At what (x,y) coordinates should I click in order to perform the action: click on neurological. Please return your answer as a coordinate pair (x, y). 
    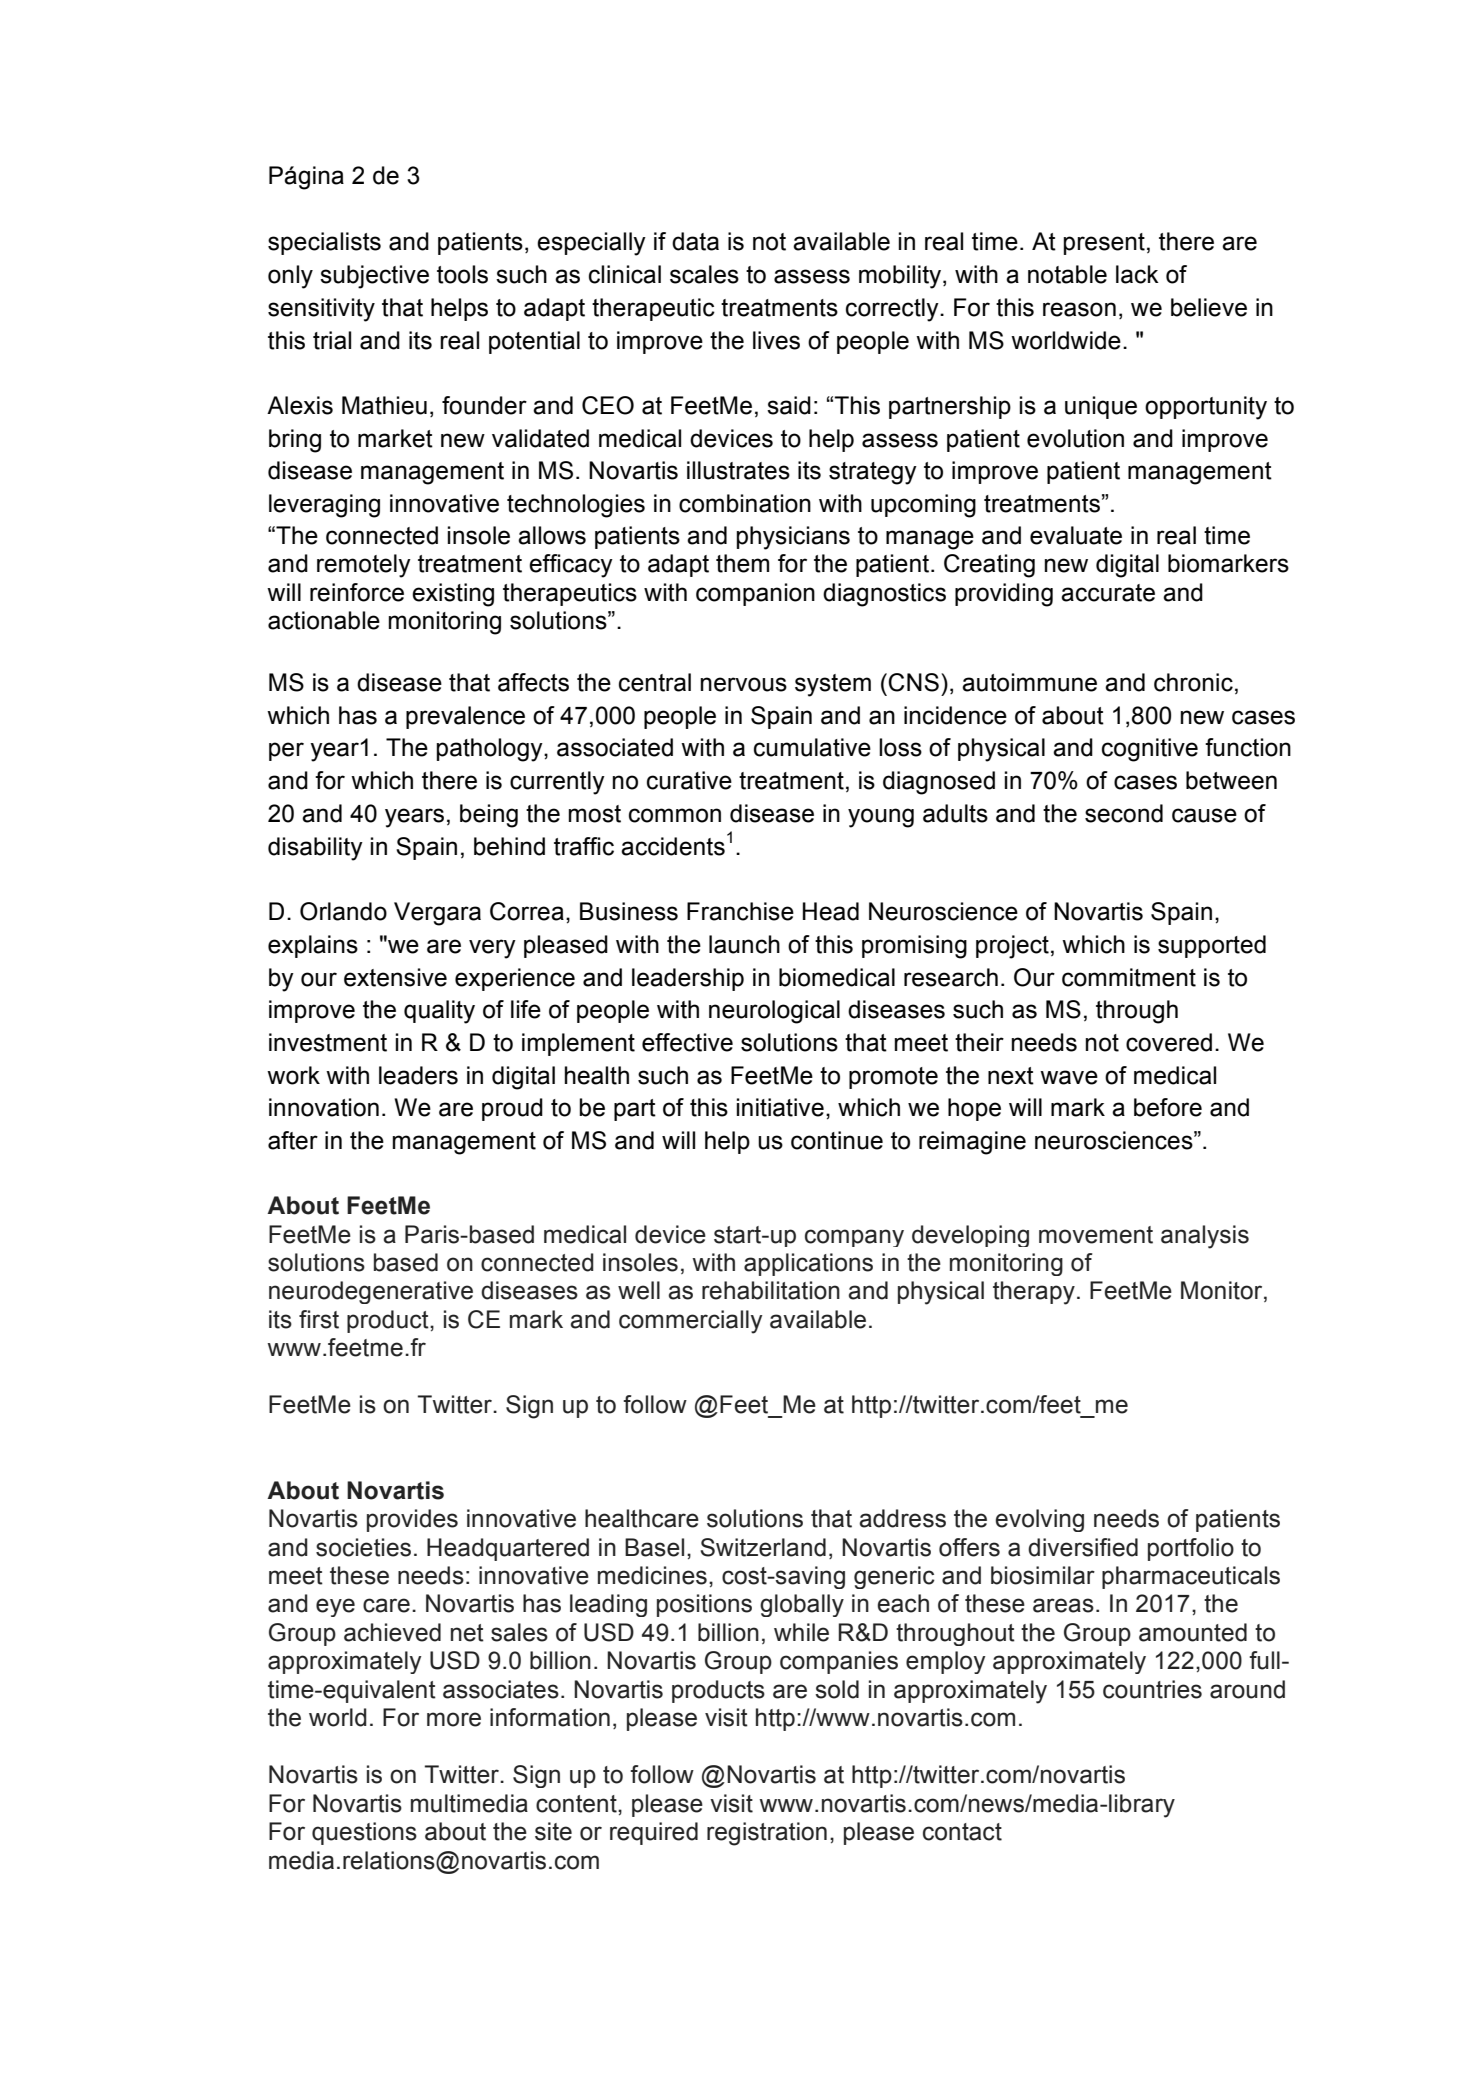
    Looking at the image, I should click on (774, 1012).
